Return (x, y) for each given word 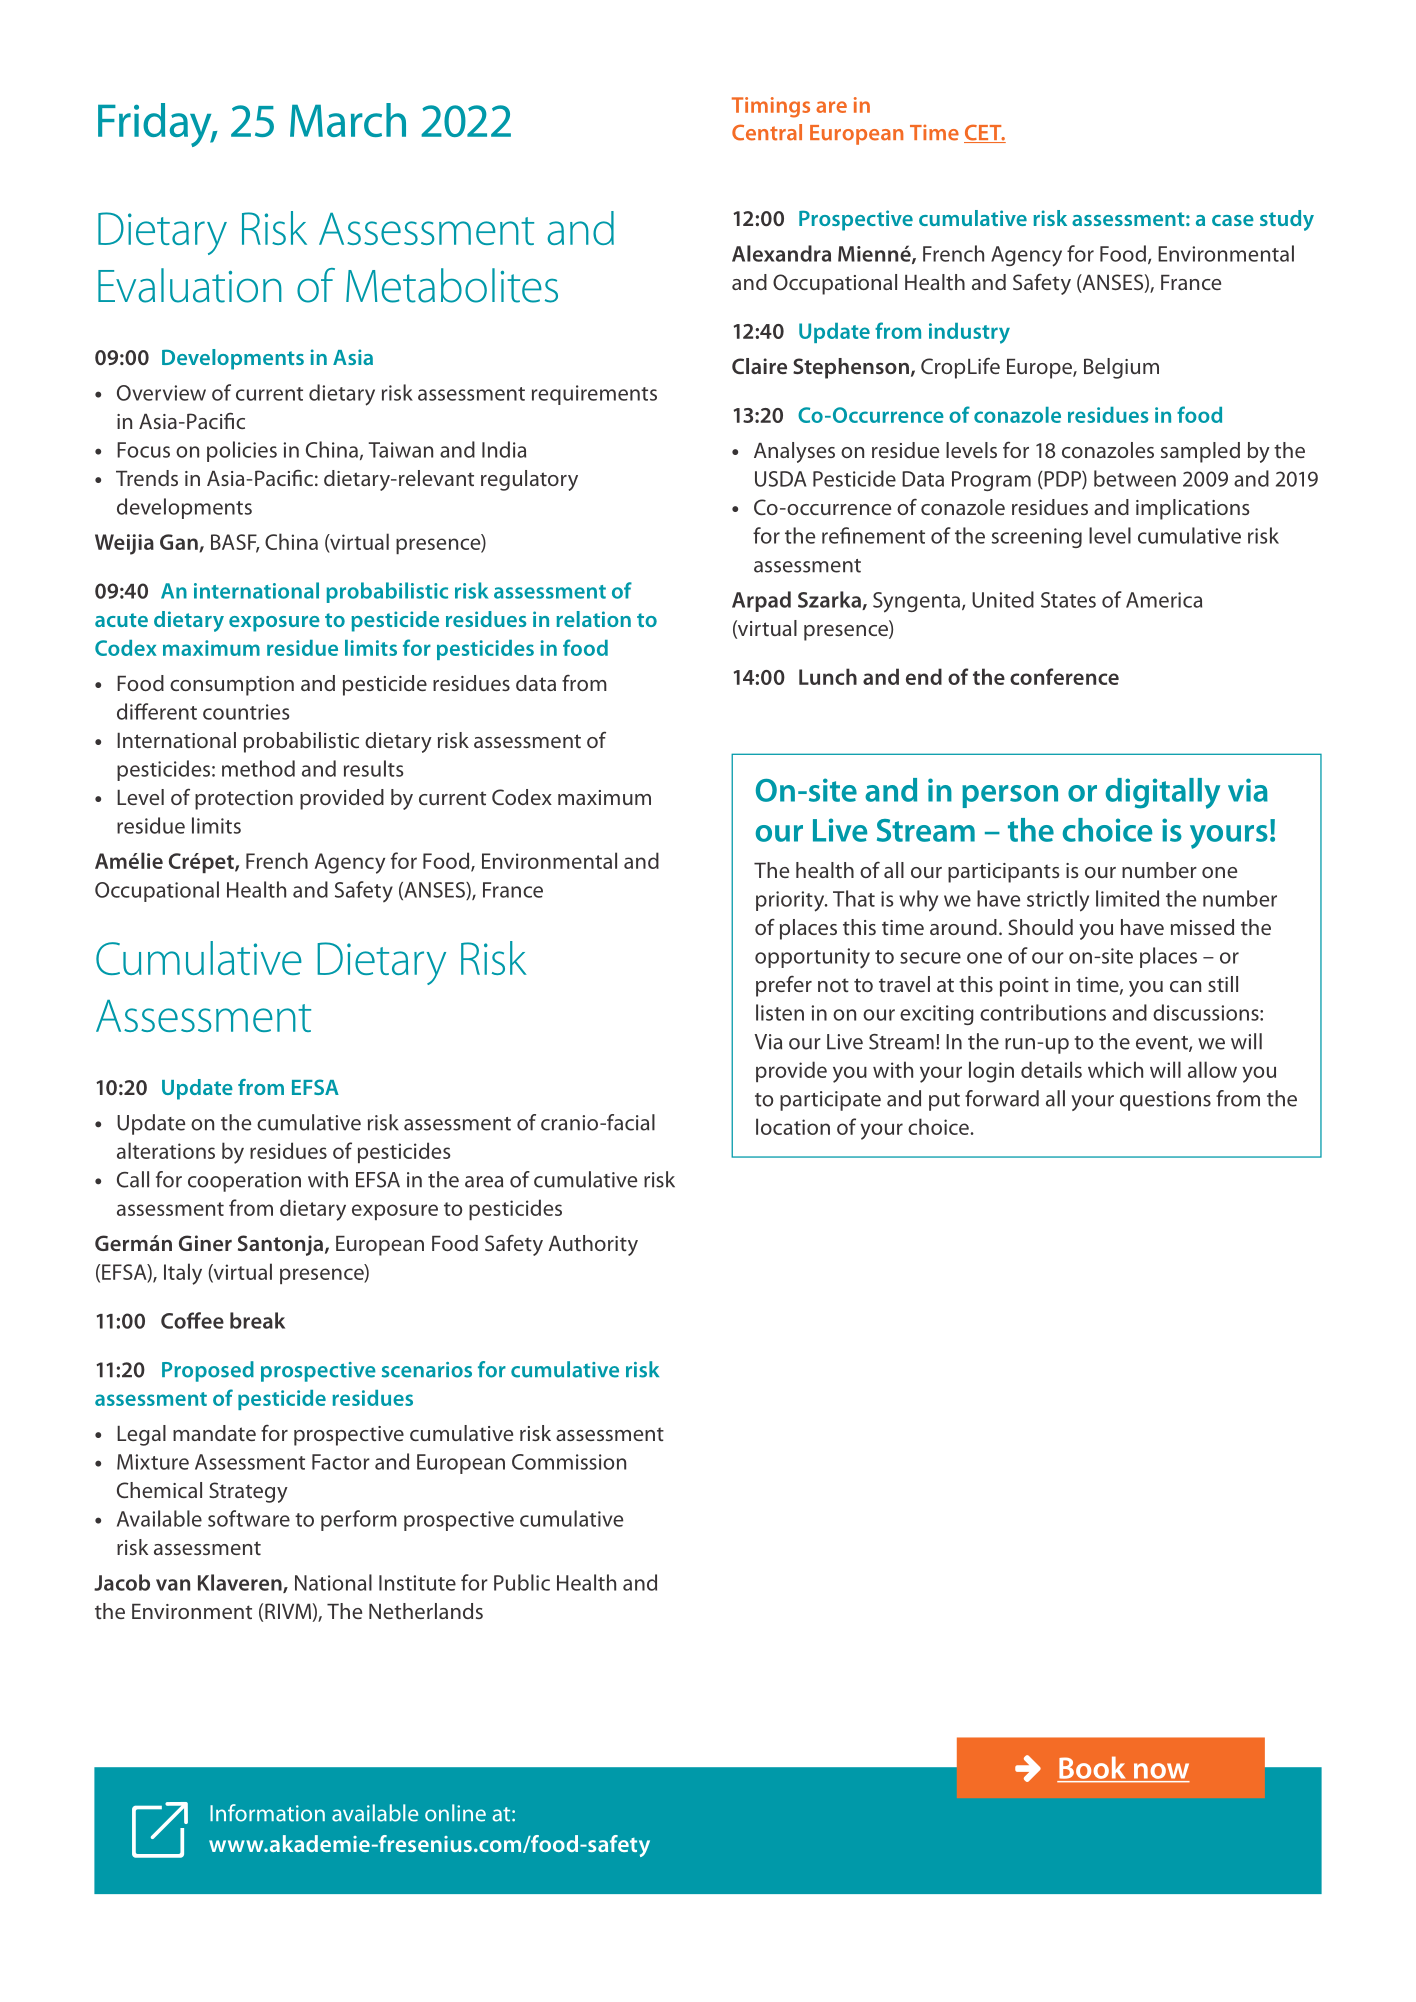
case (1233, 220)
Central (767, 132)
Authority (593, 1245)
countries (246, 712)
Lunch (828, 676)
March (348, 120)
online (455, 1813)
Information (267, 1813)
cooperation (244, 1182)
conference (1064, 676)
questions (1165, 1101)
